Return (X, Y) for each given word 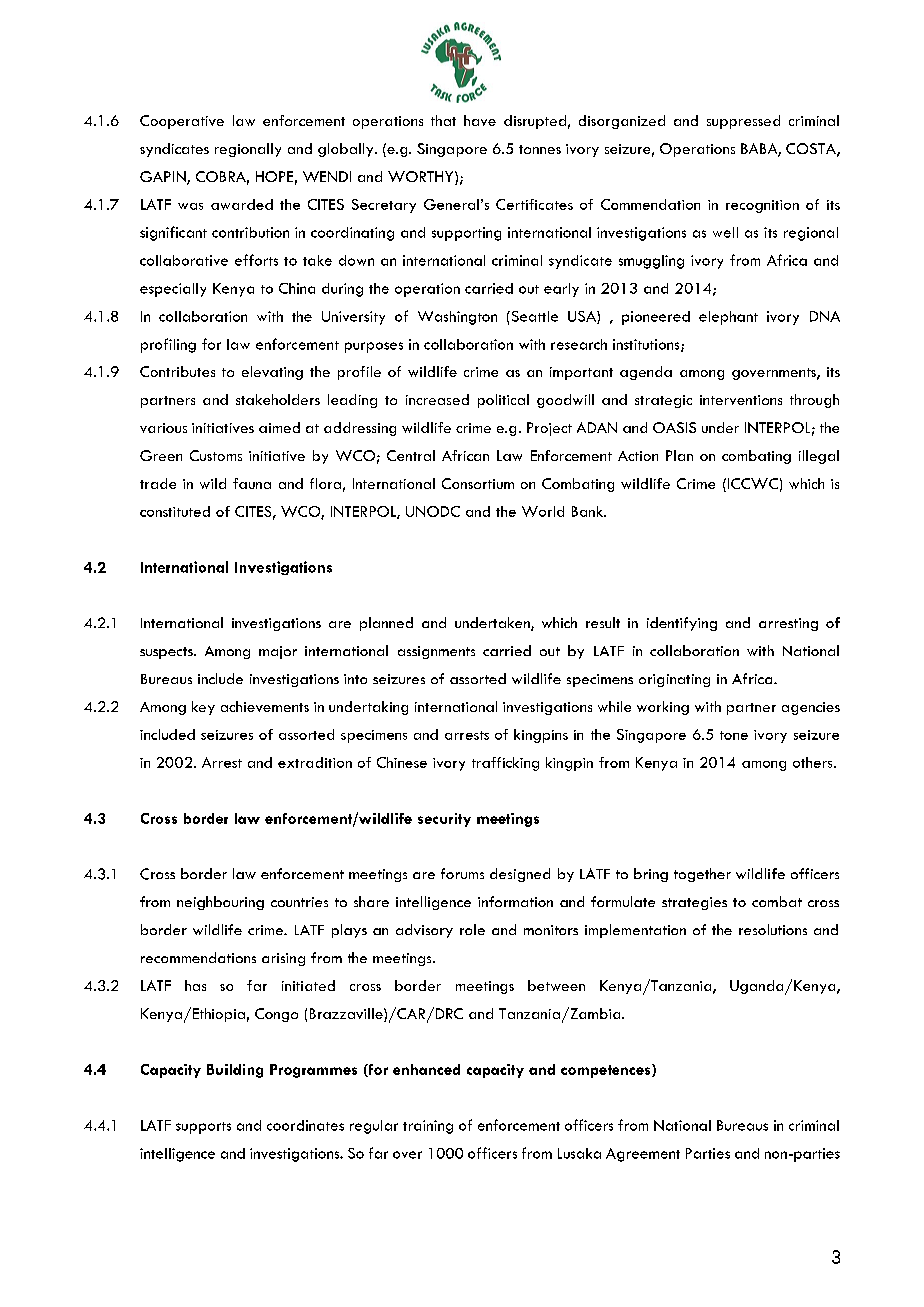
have (480, 120)
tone (734, 735)
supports (203, 1128)
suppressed (743, 122)
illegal (819, 457)
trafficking (505, 764)
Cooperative (182, 122)
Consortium (478, 483)
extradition (315, 762)
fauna (252, 483)
